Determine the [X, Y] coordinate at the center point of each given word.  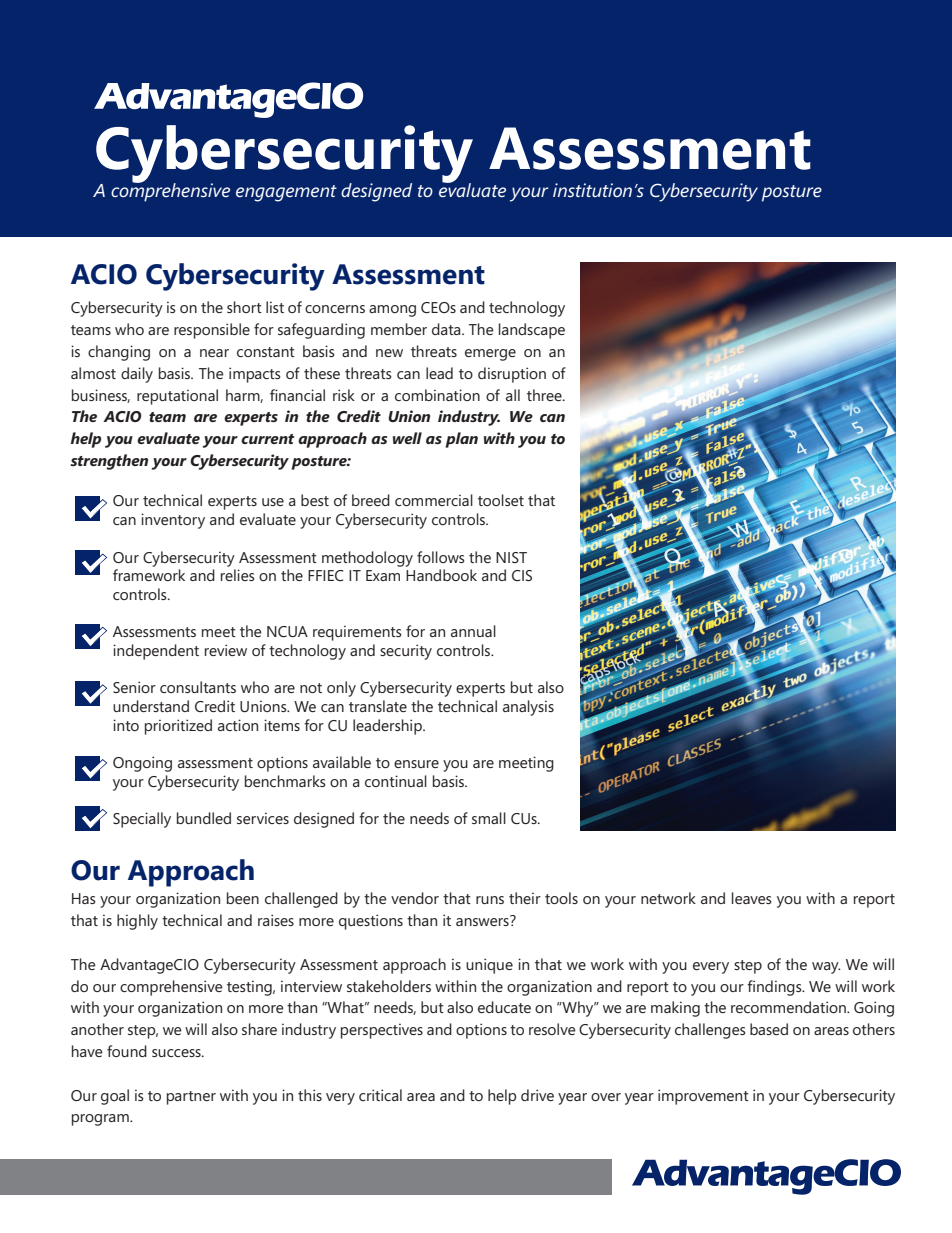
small [489, 818]
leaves [752, 898]
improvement [703, 1097]
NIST [511, 557]
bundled [204, 818]
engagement [286, 193]
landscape [532, 331]
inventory [173, 521]
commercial [434, 500]
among [392, 311]
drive [537, 1095]
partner [191, 1098]
